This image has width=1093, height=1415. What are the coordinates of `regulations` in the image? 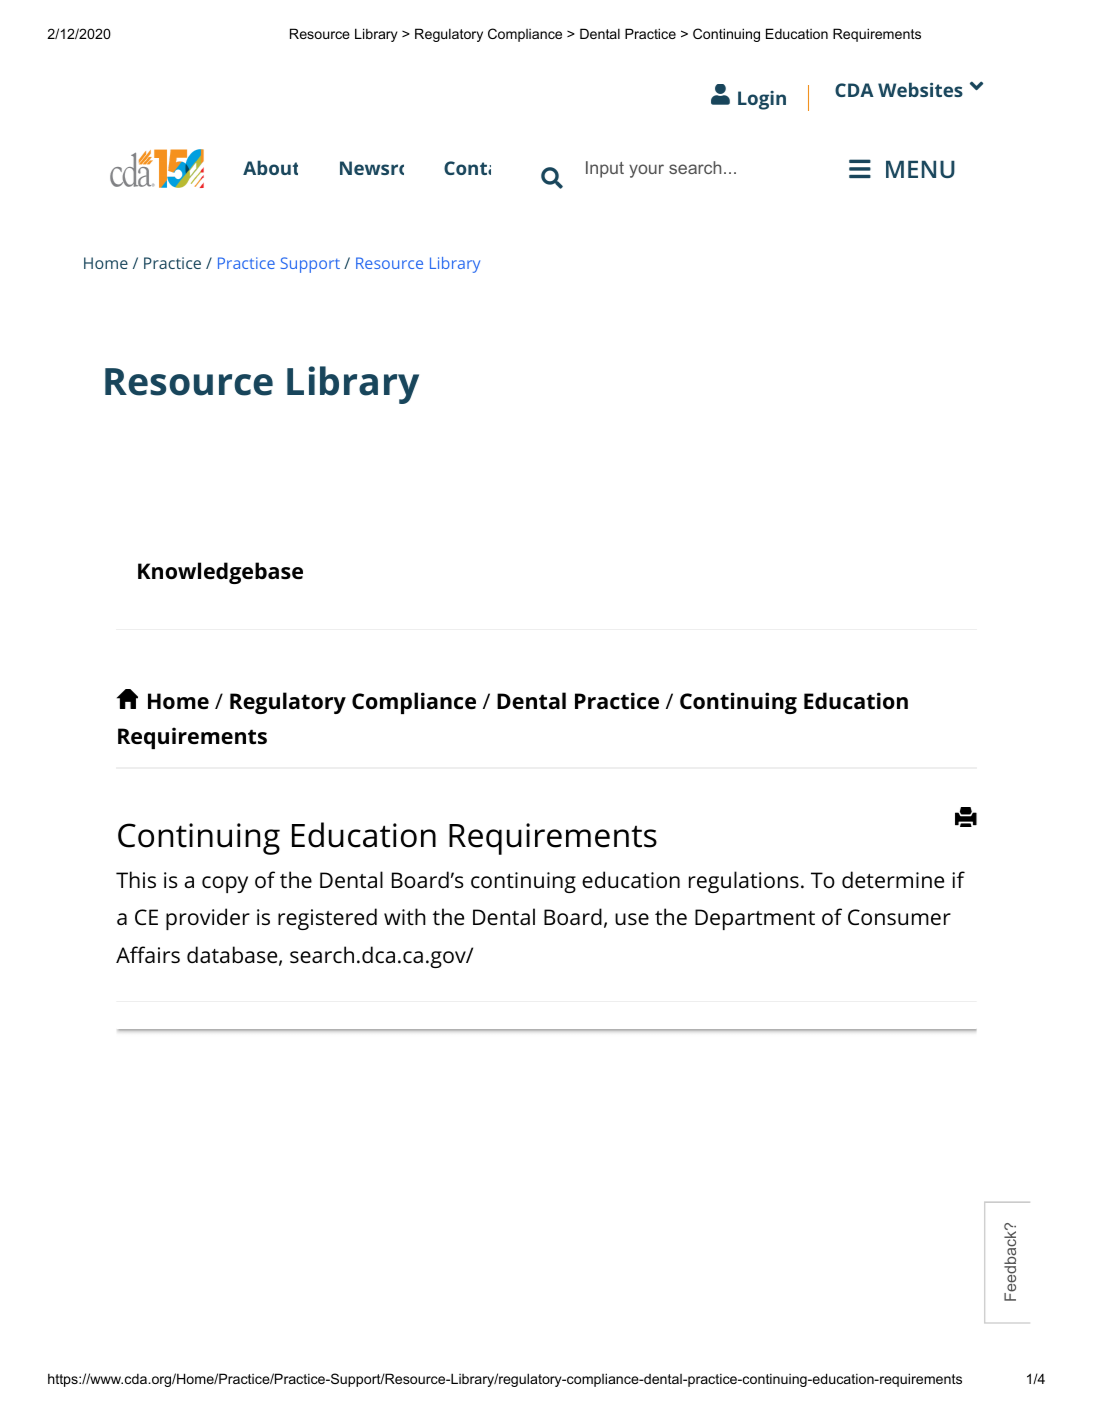 It's located at (744, 882).
